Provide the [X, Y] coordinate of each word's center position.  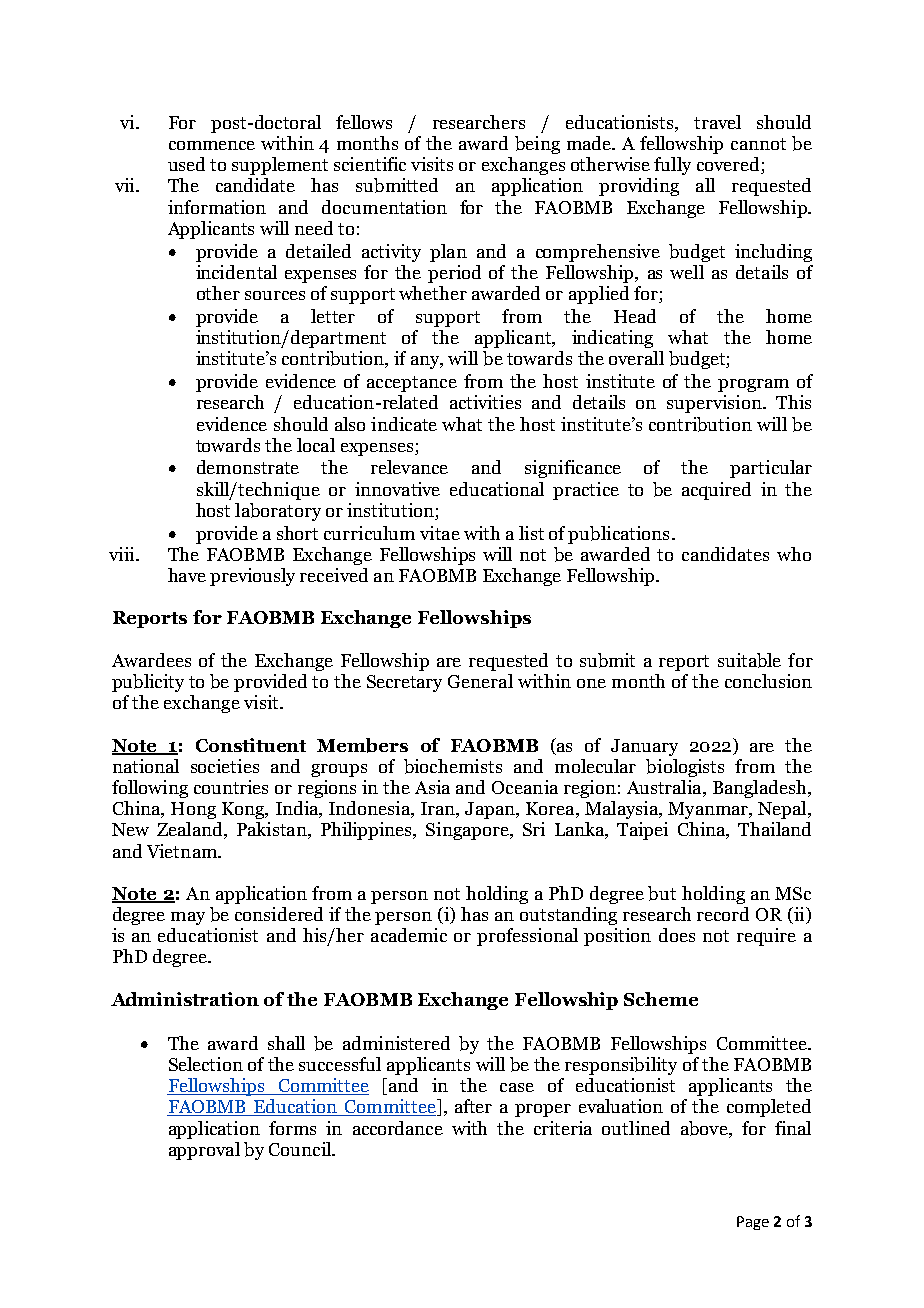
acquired [716, 491]
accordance [398, 1128]
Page [753, 1223]
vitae [440, 533]
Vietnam [183, 851]
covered [729, 165]
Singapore [468, 831]
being [537, 145]
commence [212, 145]
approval [204, 1151]
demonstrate [248, 467]
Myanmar [709, 810]
